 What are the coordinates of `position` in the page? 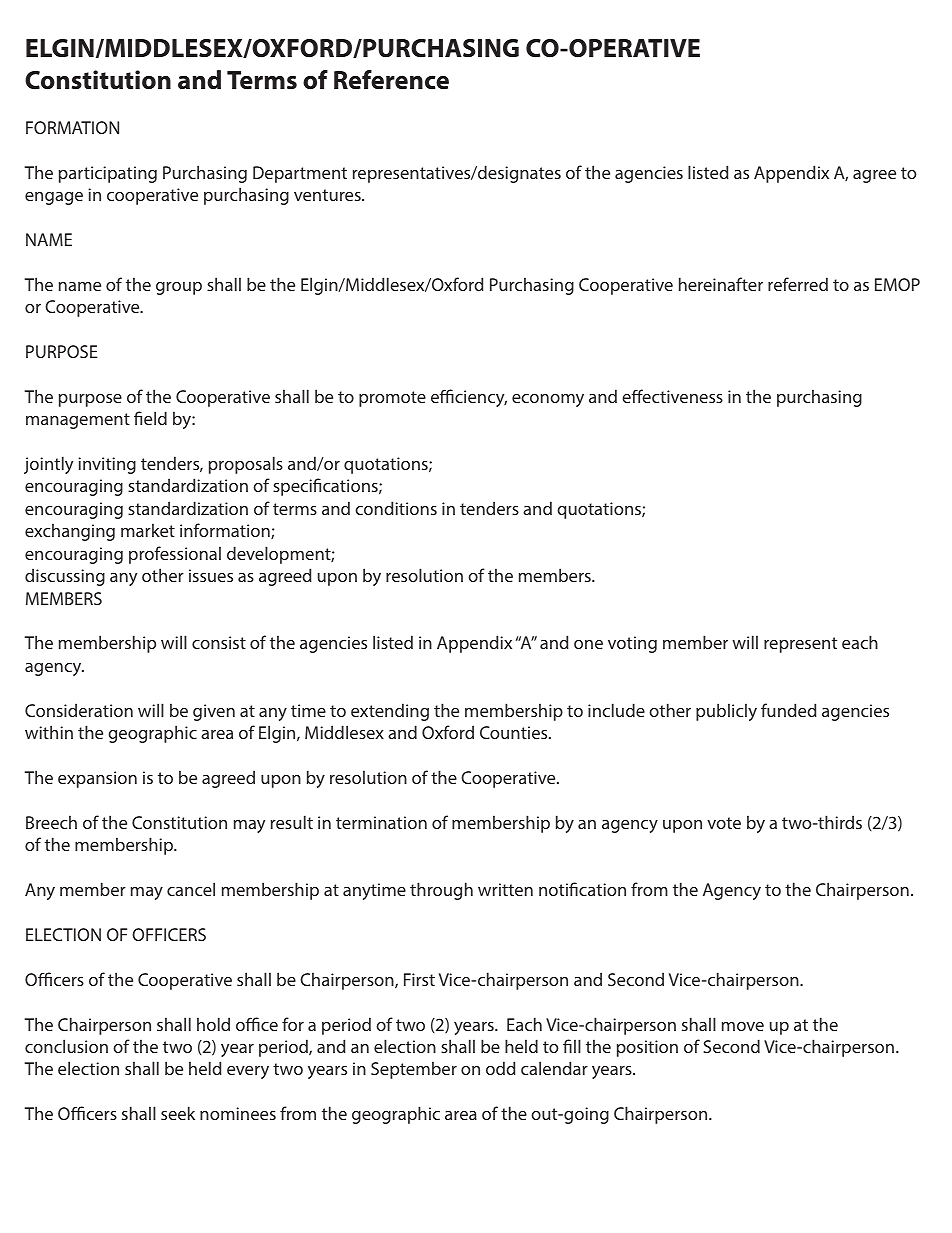 It's located at (647, 1048).
